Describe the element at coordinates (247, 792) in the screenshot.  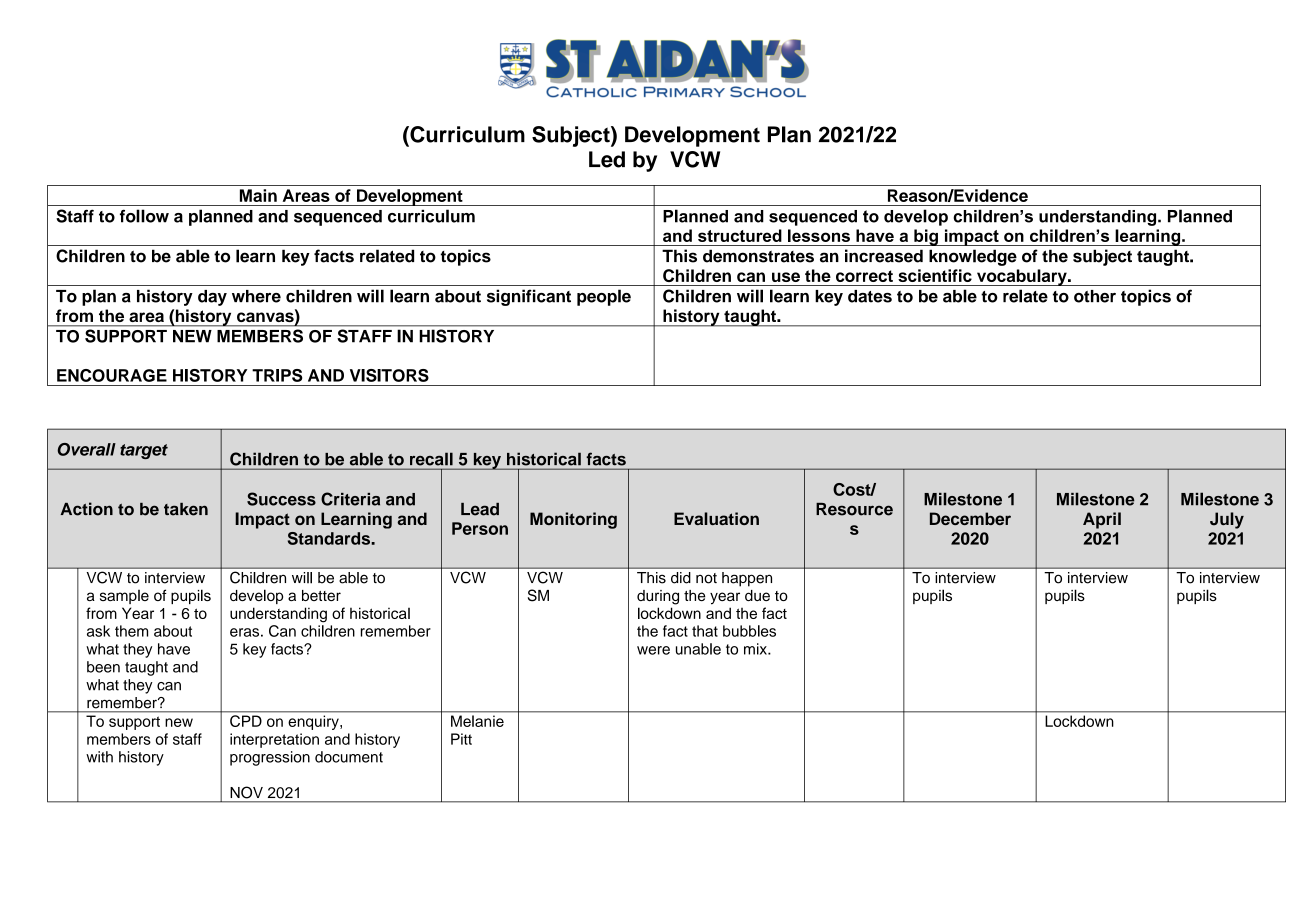
I see `NOV` at that location.
